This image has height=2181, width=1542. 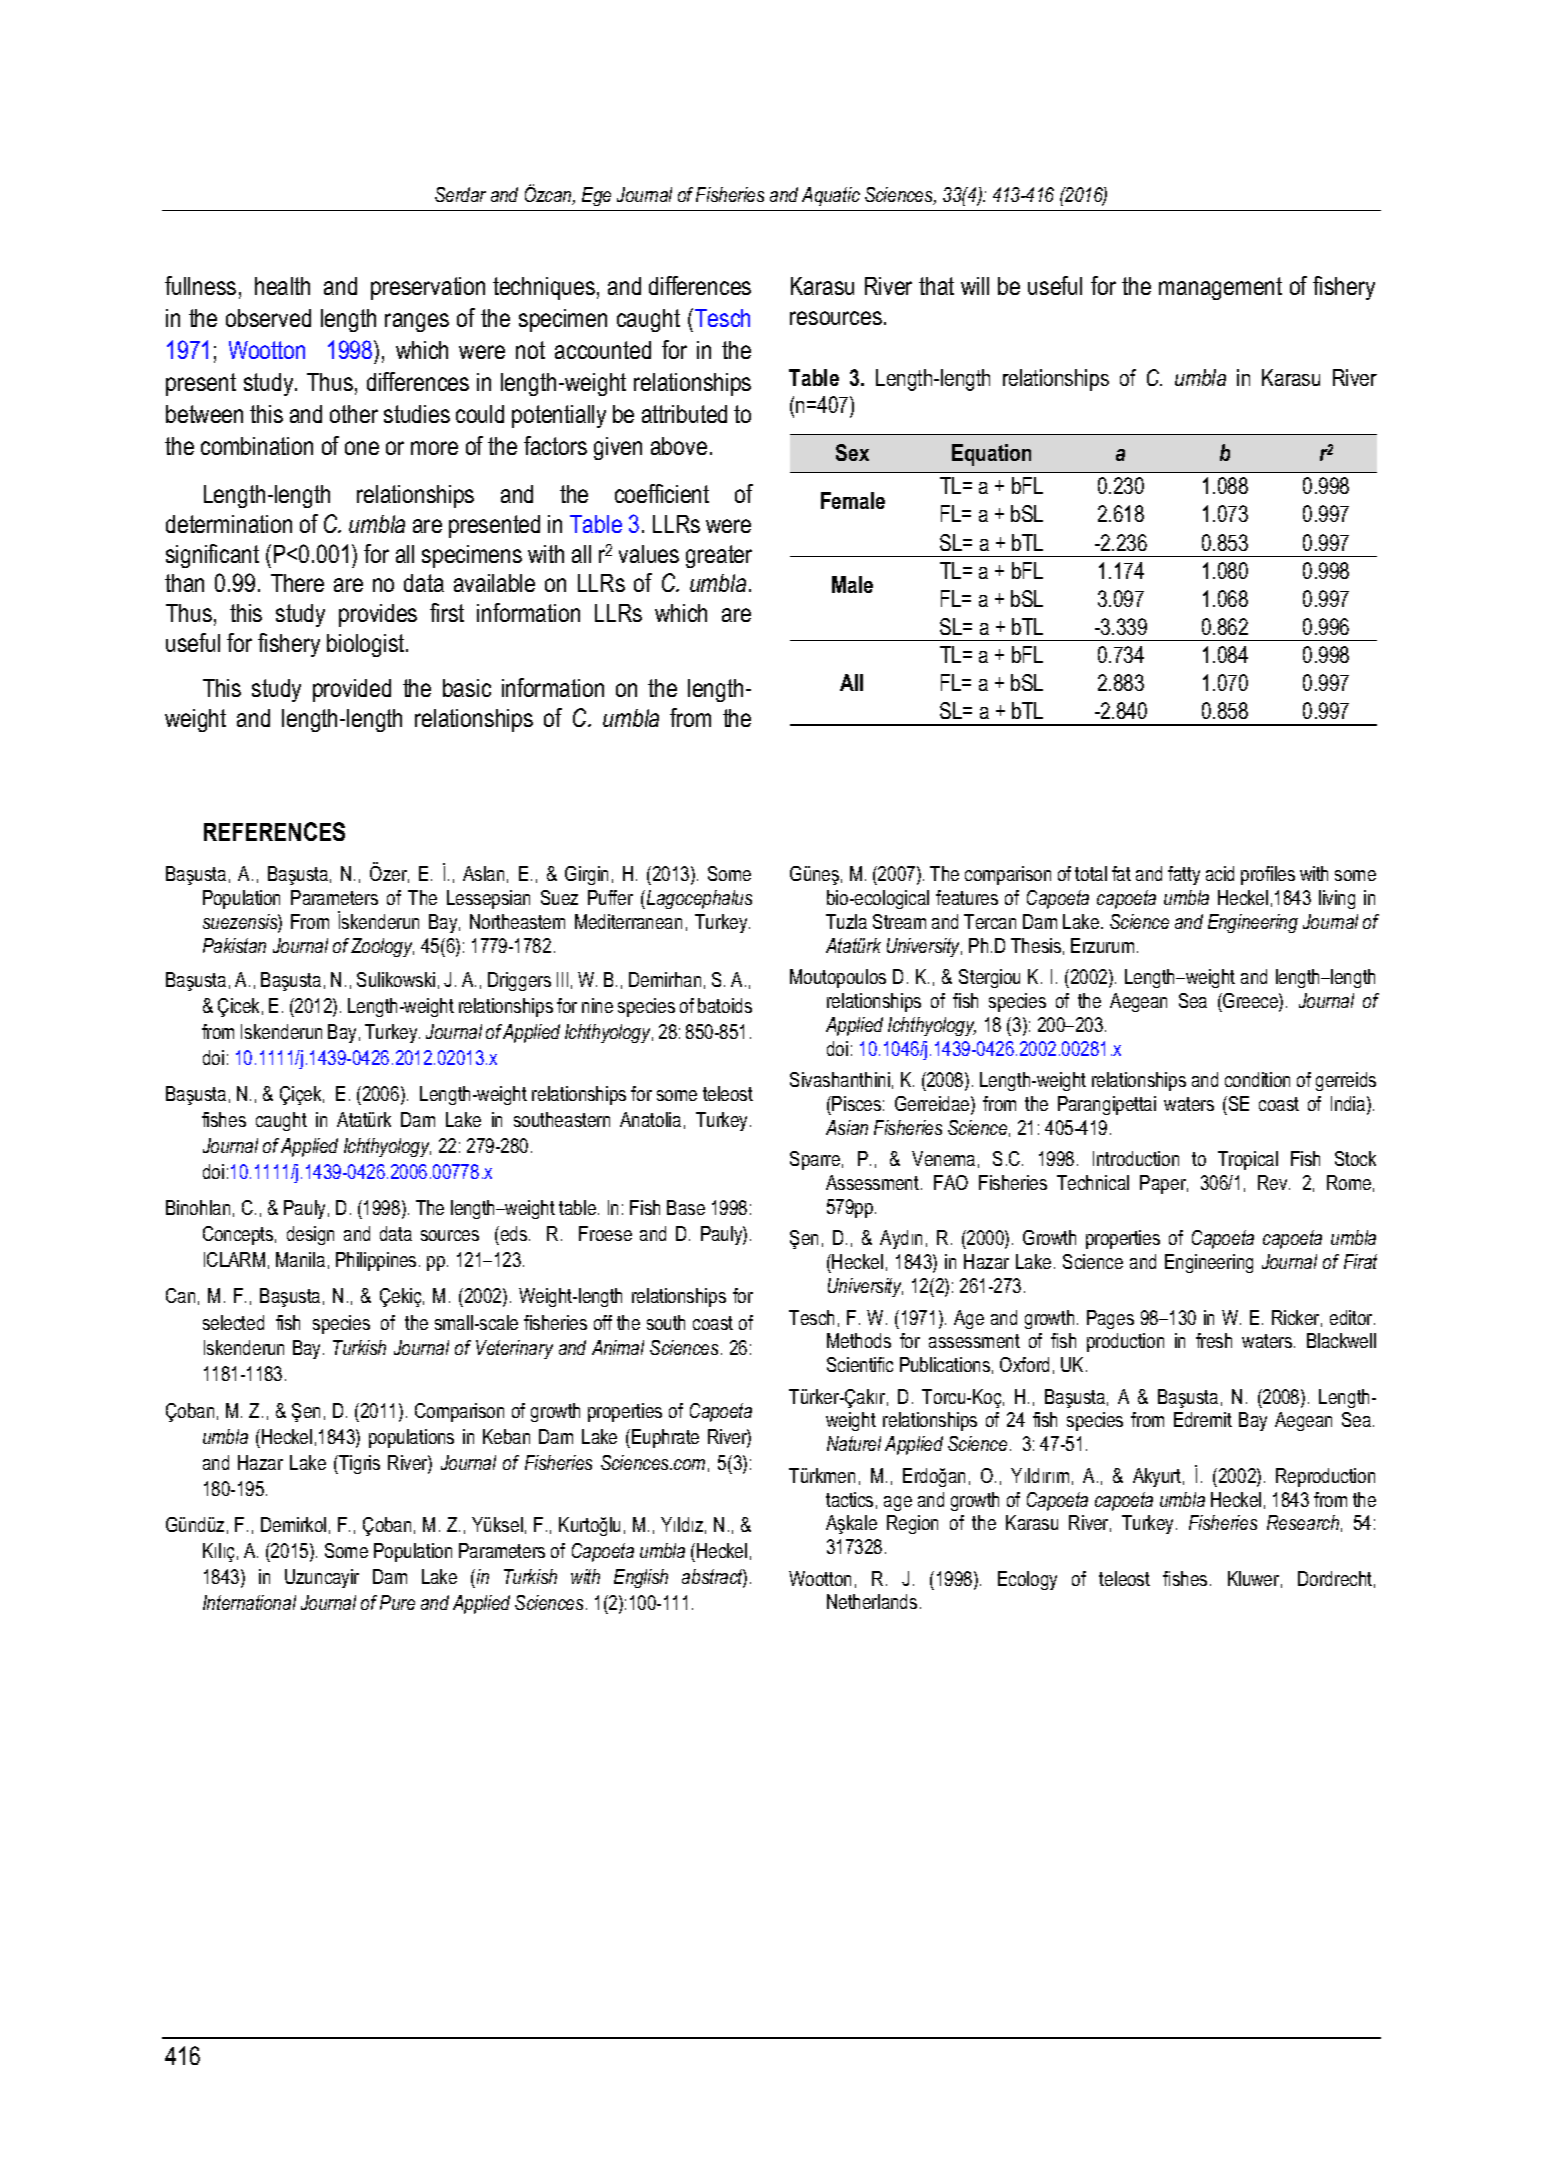 What do you see at coordinates (282, 286) in the image?
I see `health` at bounding box center [282, 286].
